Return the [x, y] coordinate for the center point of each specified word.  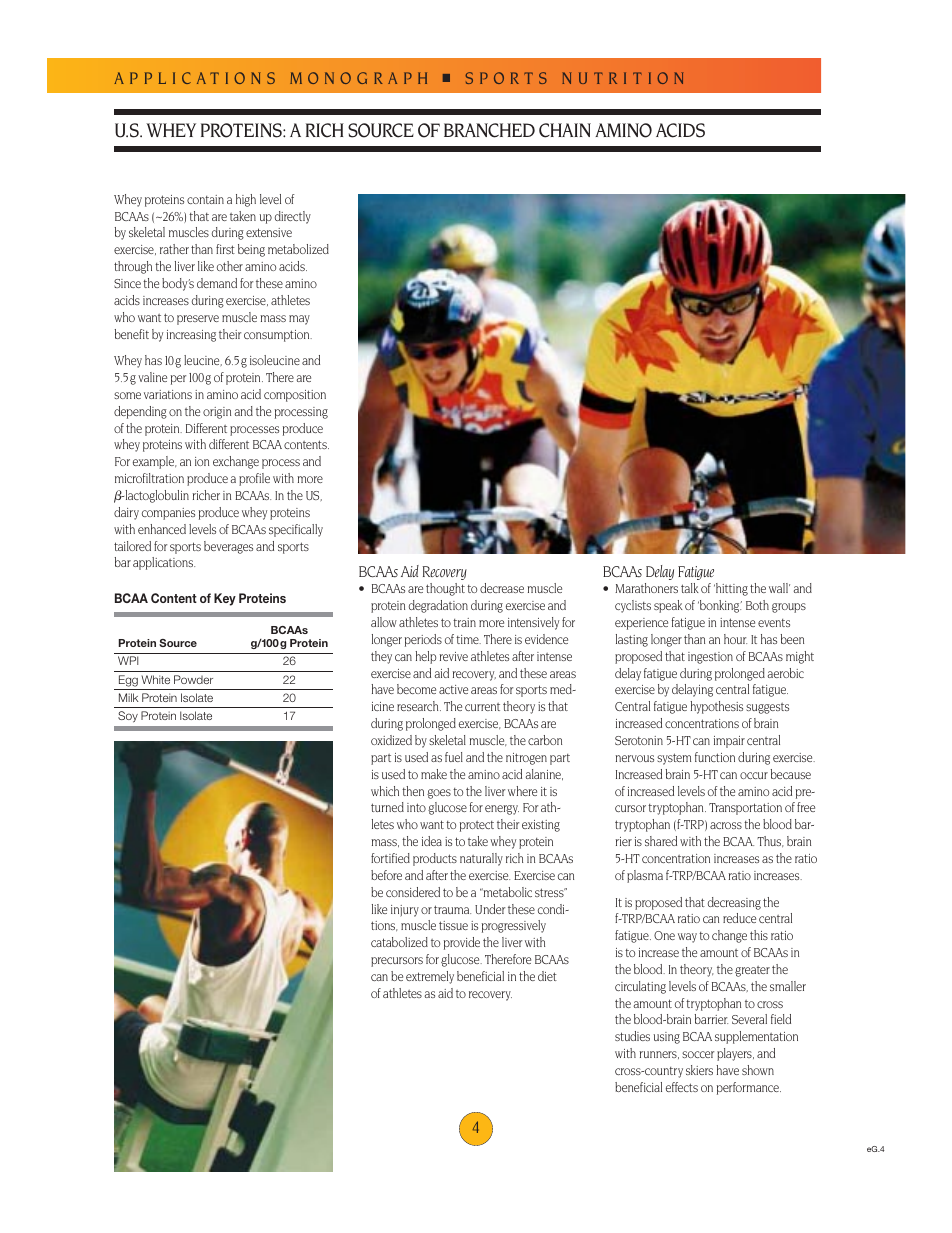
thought [445, 589]
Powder [193, 679]
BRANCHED [489, 130]
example [155, 462]
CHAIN [565, 130]
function [715, 757]
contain [205, 199]
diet [547, 976]
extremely [430, 977]
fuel [454, 757]
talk [690, 588]
